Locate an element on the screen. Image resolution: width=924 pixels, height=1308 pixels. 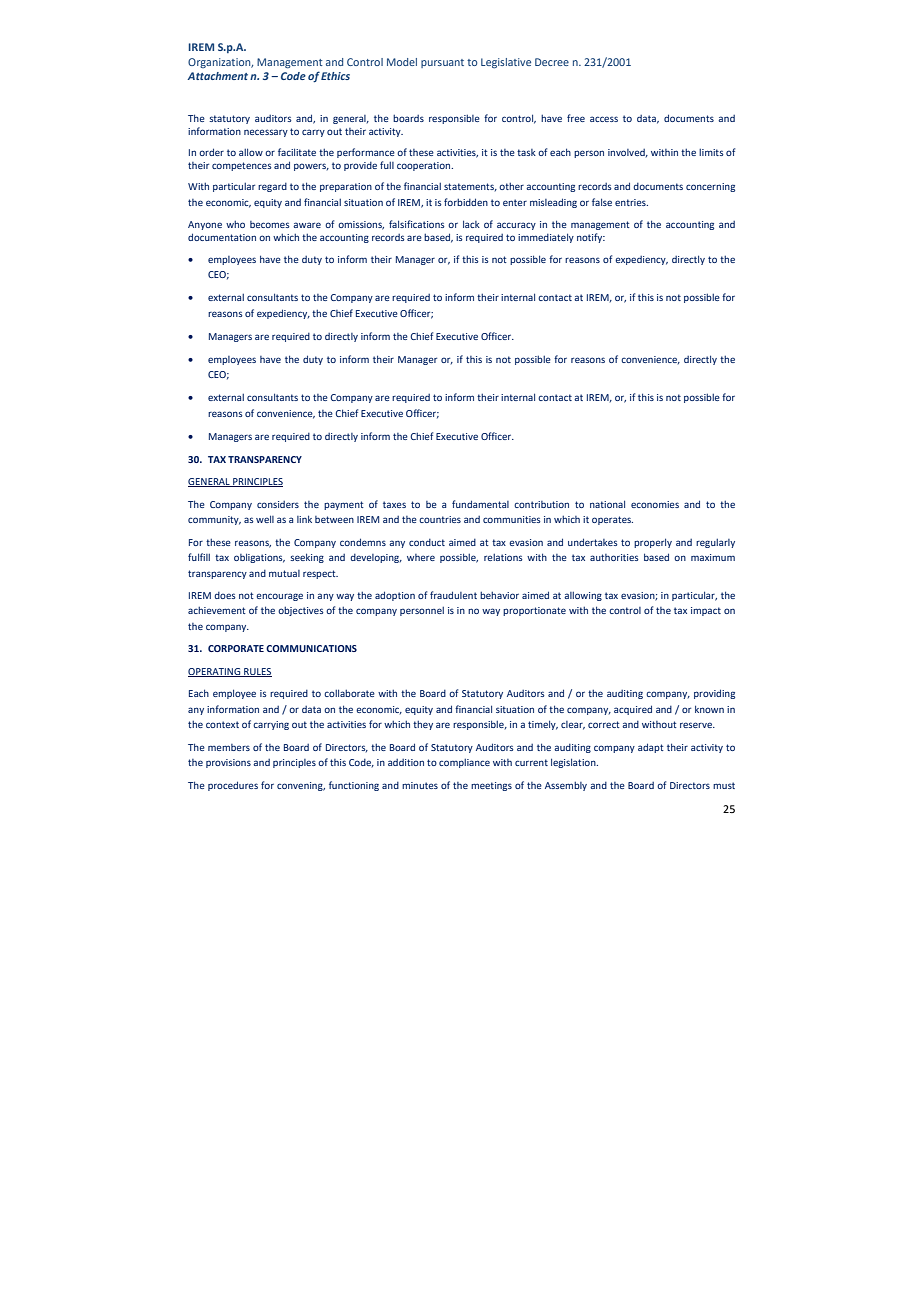
access is located at coordinates (604, 119).
